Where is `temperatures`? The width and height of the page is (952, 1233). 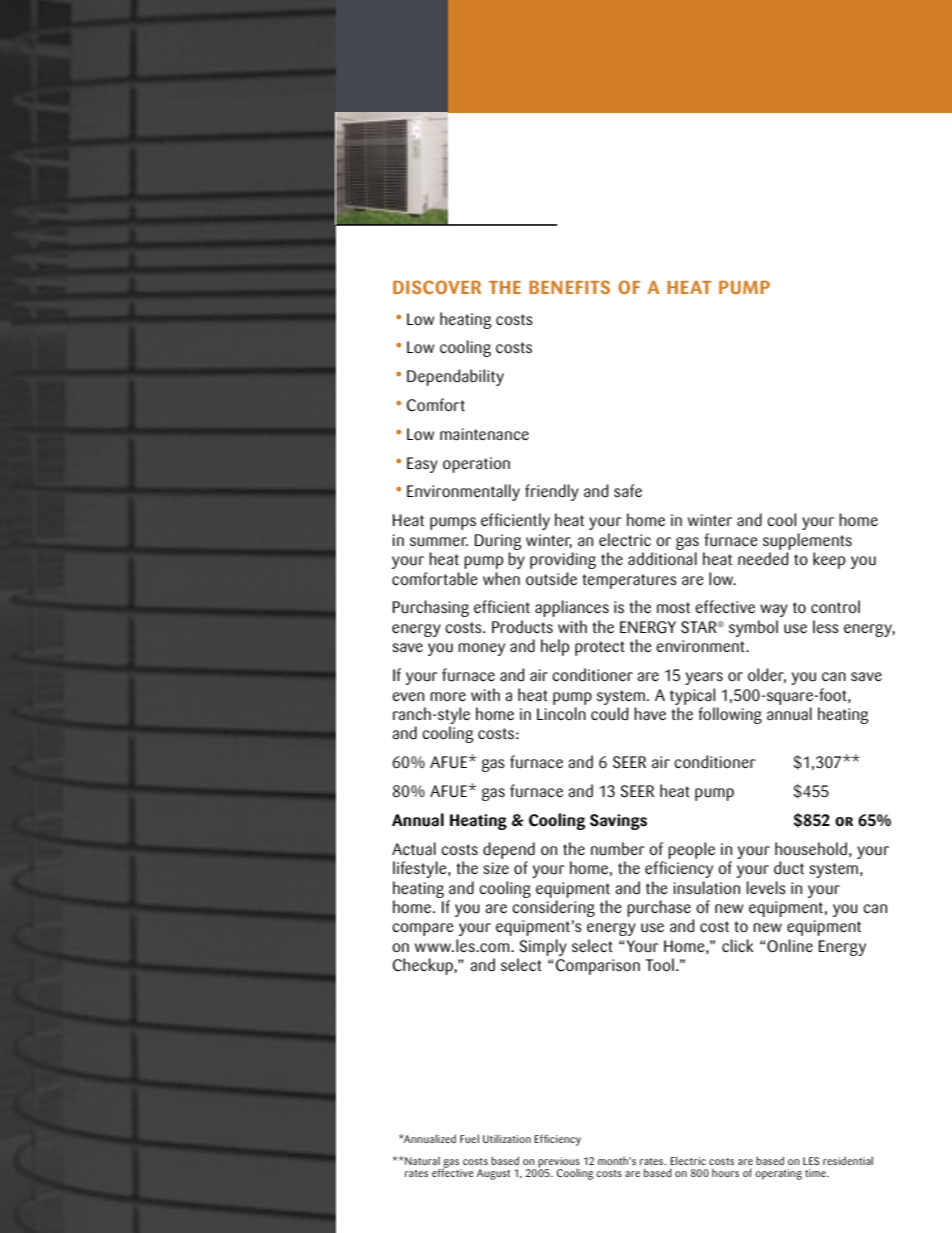 temperatures is located at coordinates (629, 581).
